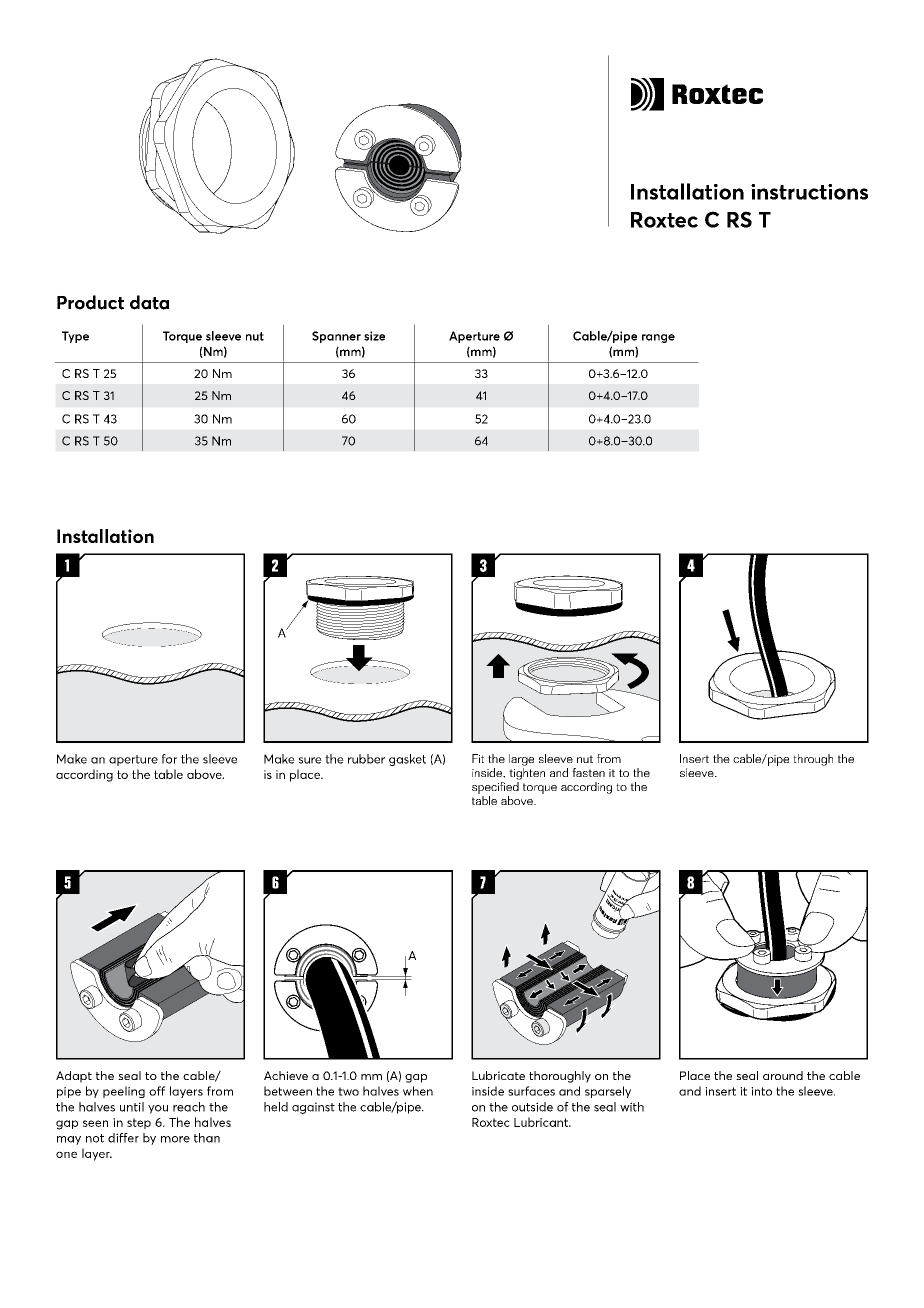  What do you see at coordinates (374, 336) in the screenshot?
I see `size` at bounding box center [374, 336].
